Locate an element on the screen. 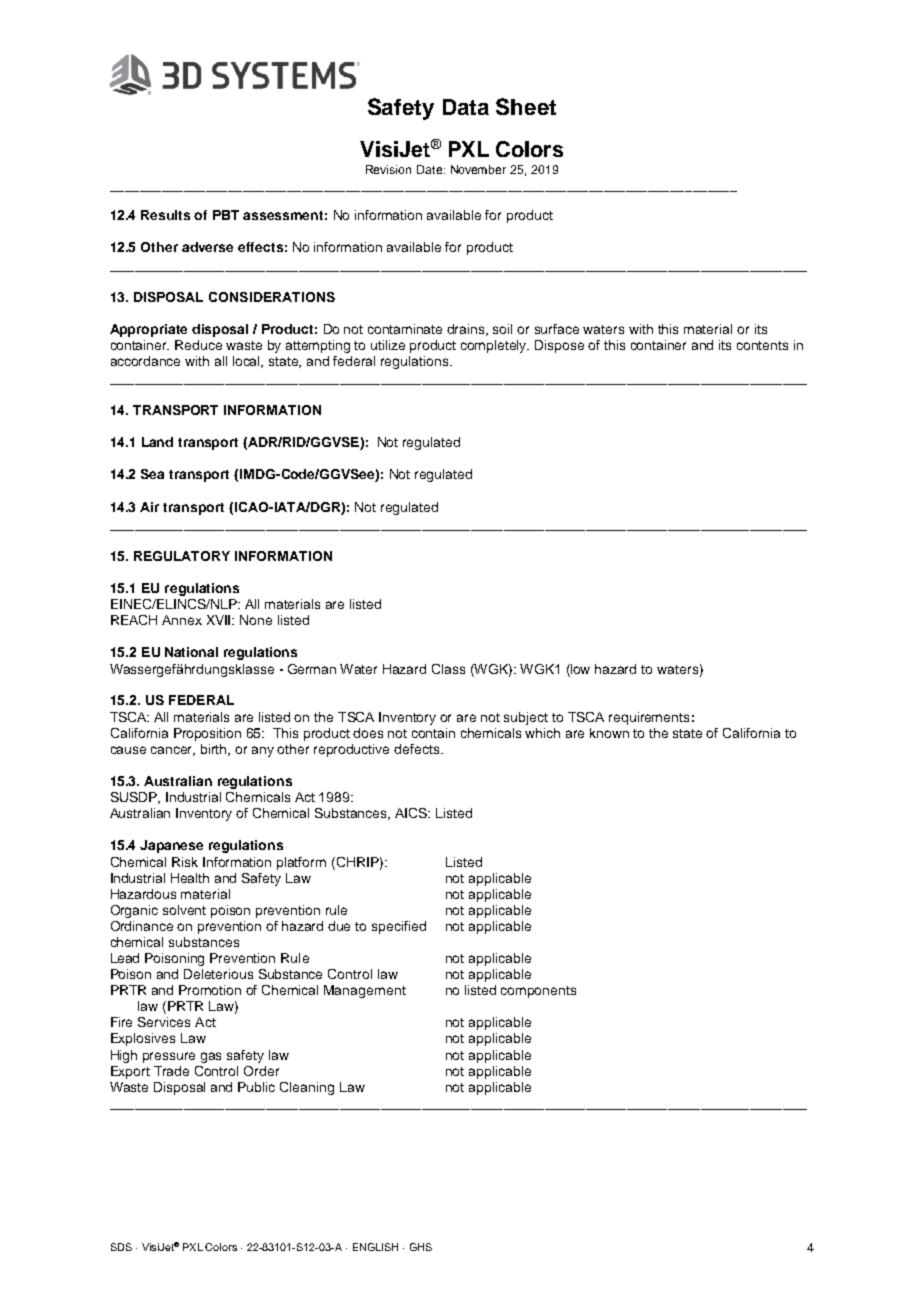  Reduce is located at coordinates (198, 345).
